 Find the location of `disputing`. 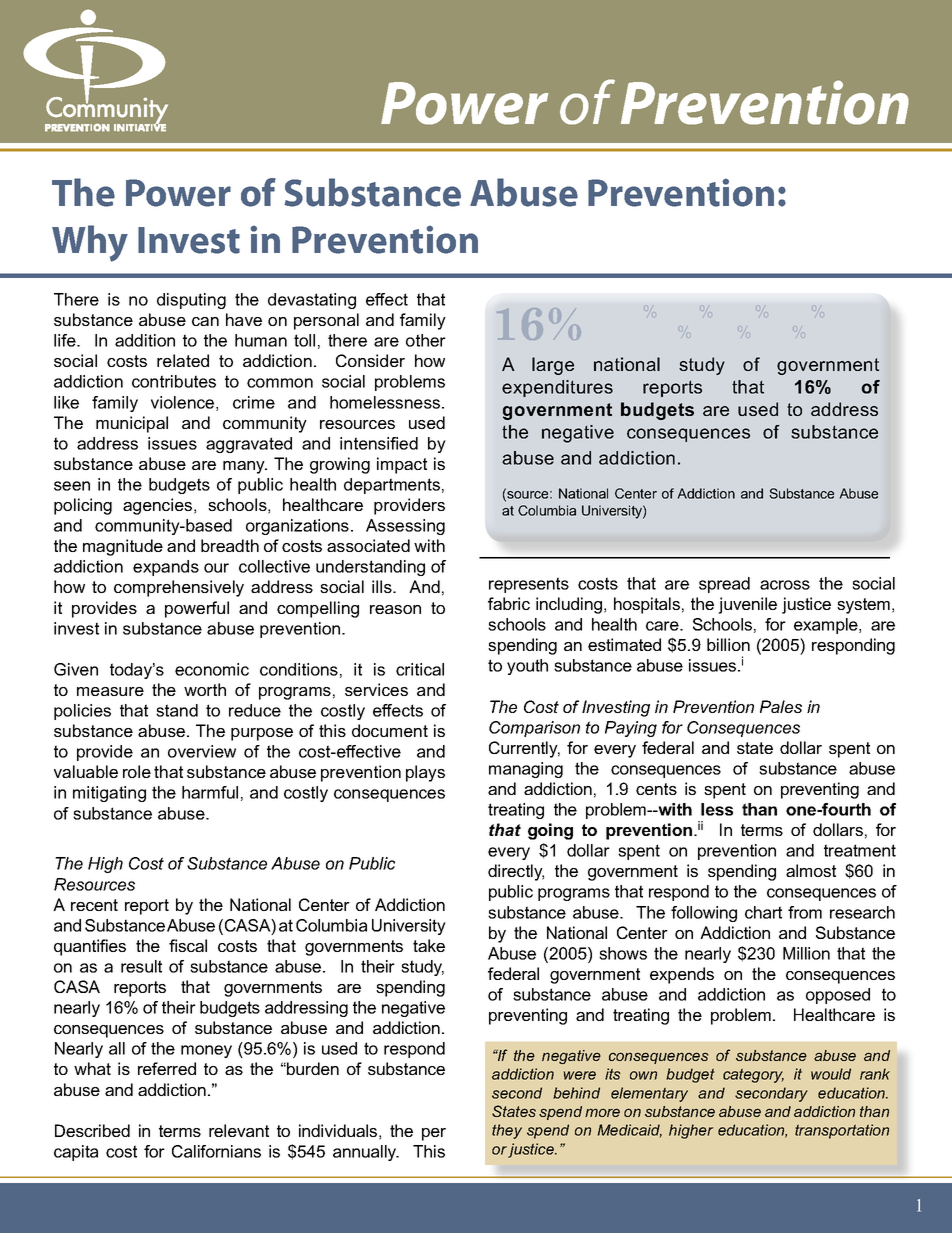

disputing is located at coordinates (191, 301).
